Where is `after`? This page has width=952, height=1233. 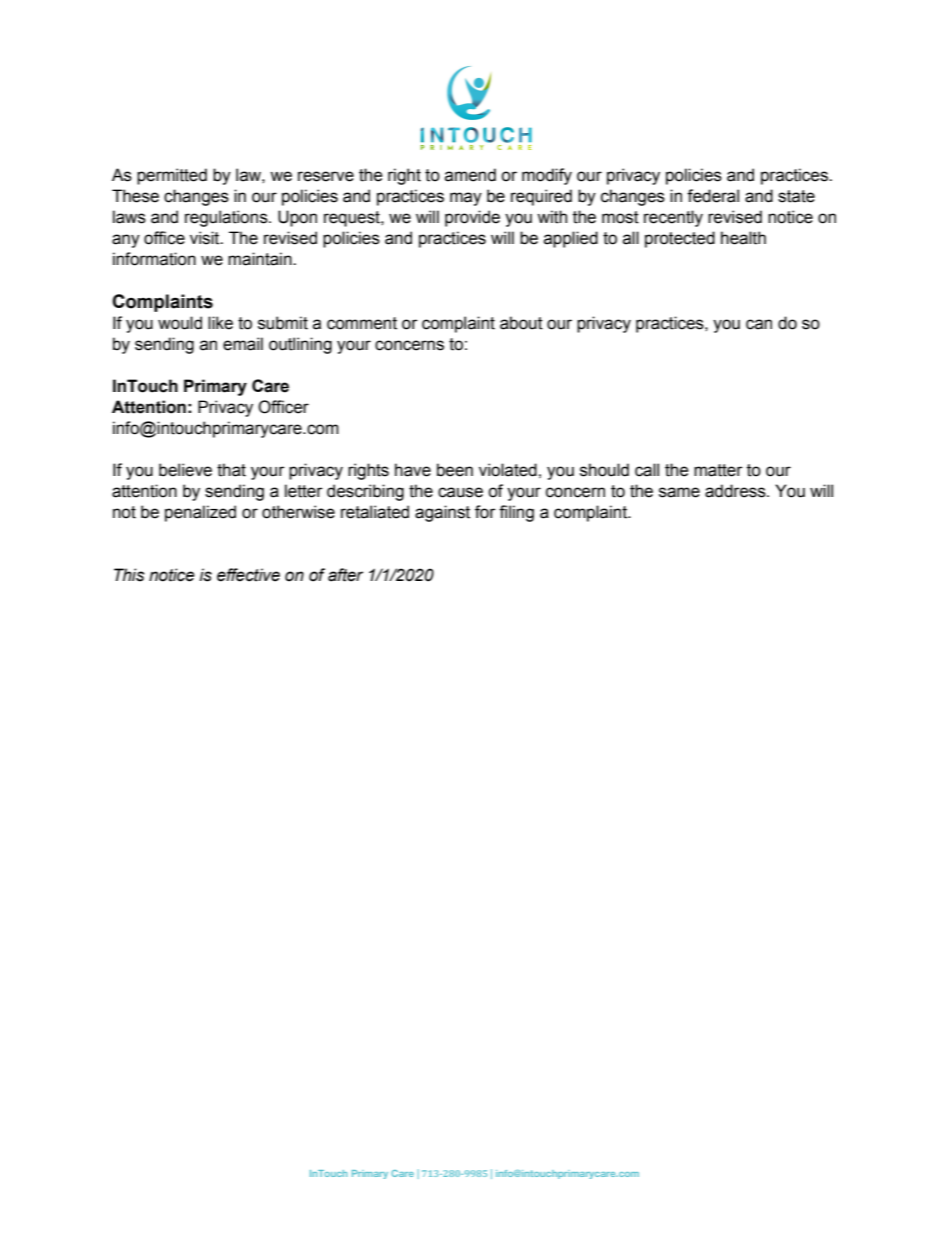
after is located at coordinates (345, 575).
